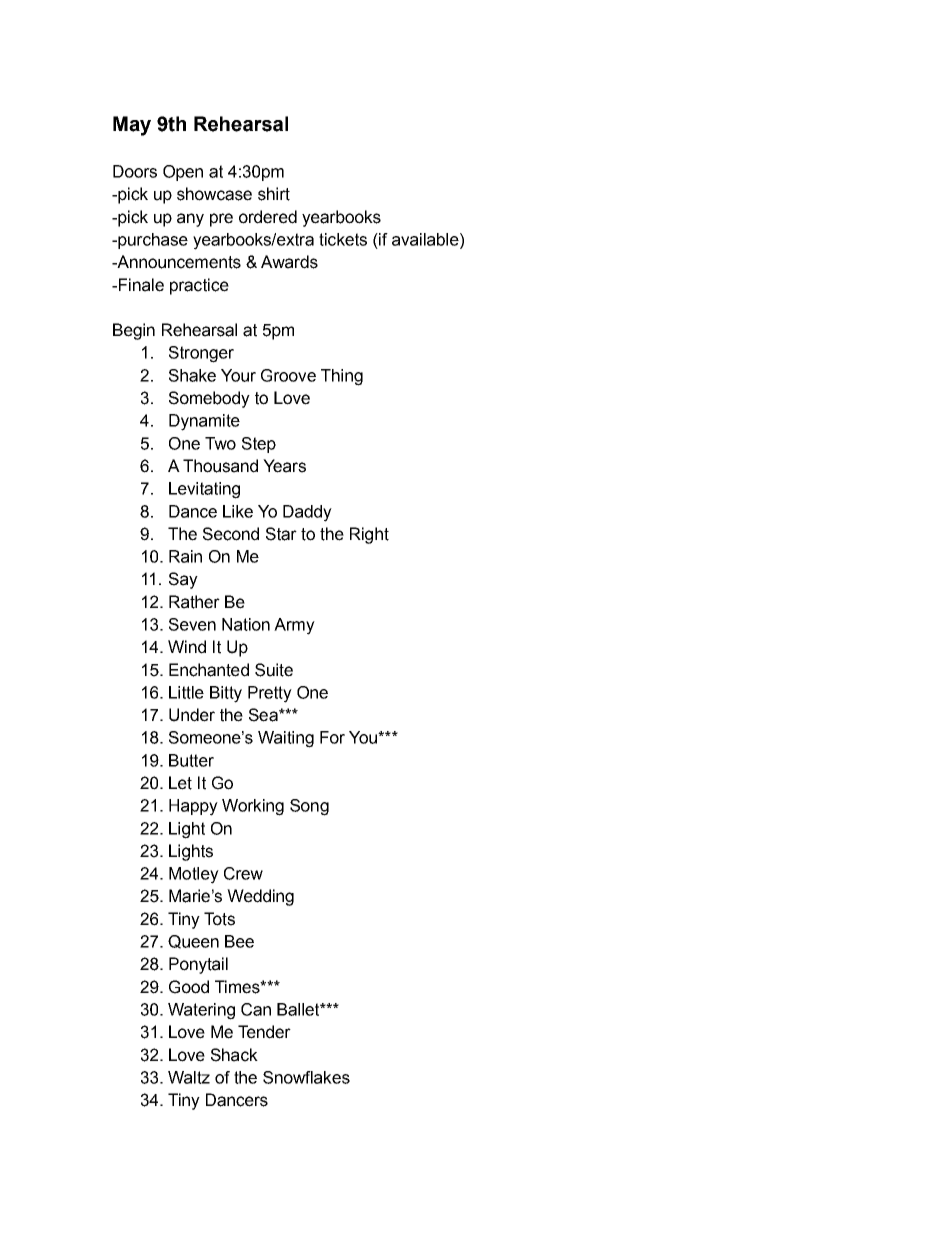  Describe the element at coordinates (264, 715) in the page. I see `Sea` at that location.
